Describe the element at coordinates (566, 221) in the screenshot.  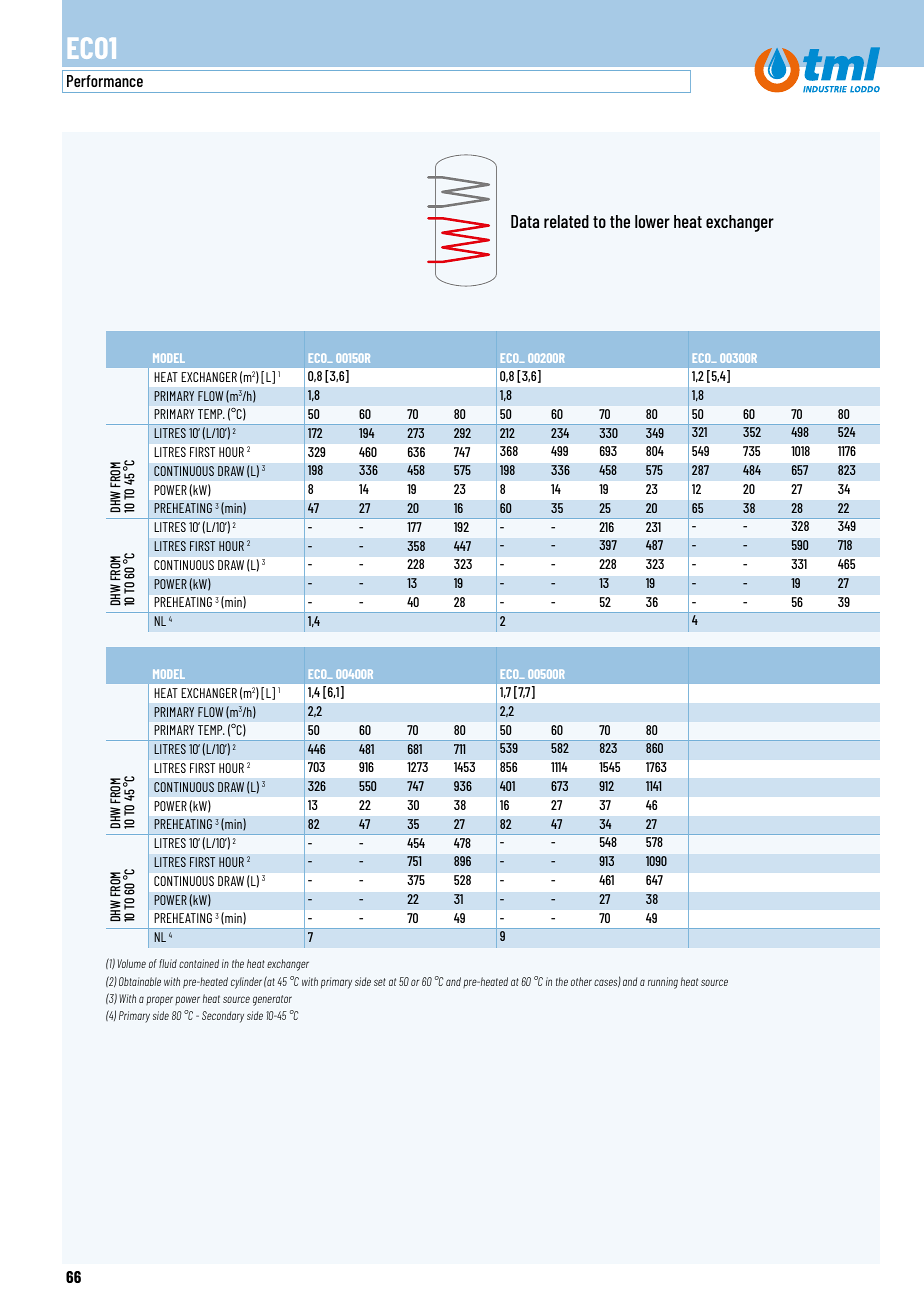
I see `related` at that location.
